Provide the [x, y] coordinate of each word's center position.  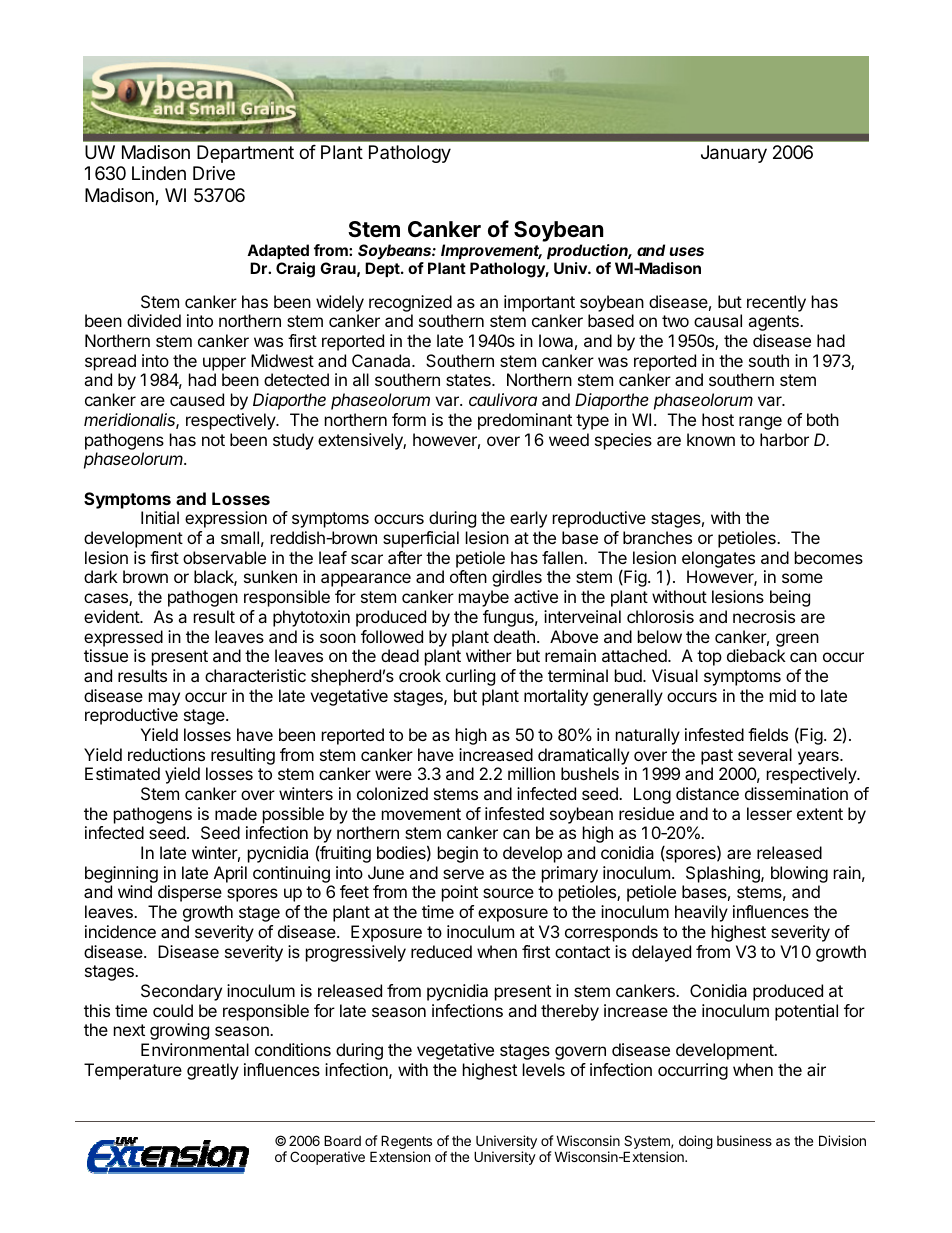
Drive [214, 173]
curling [470, 677]
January [734, 154]
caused [197, 399]
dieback [756, 655]
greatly [213, 1071]
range [760, 423]
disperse [190, 893]
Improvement [491, 251]
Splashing [724, 874]
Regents [406, 1143]
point [460, 893]
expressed [123, 638]
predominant [525, 421]
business [744, 1140]
